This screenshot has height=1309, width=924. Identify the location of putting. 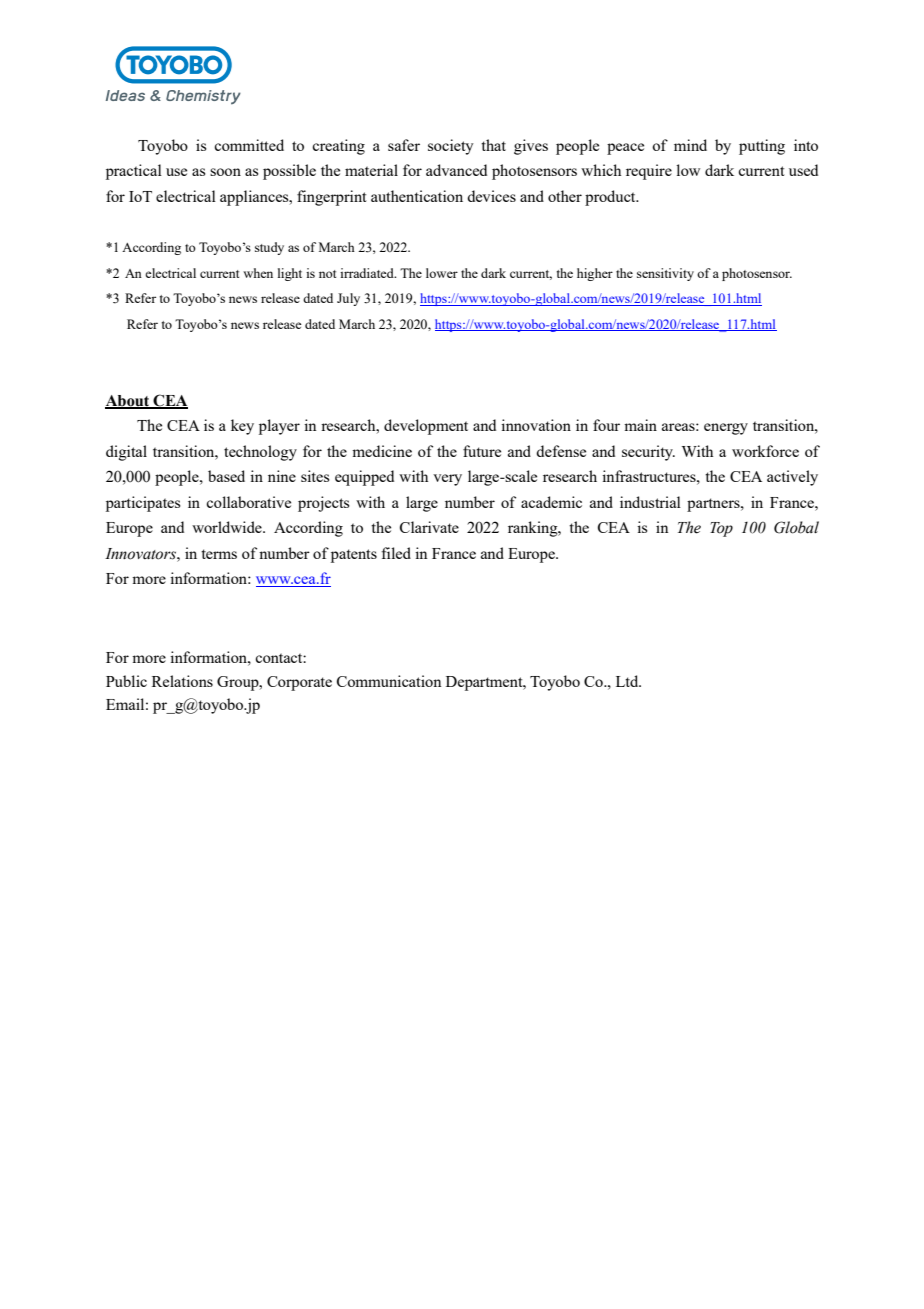
(762, 147).
